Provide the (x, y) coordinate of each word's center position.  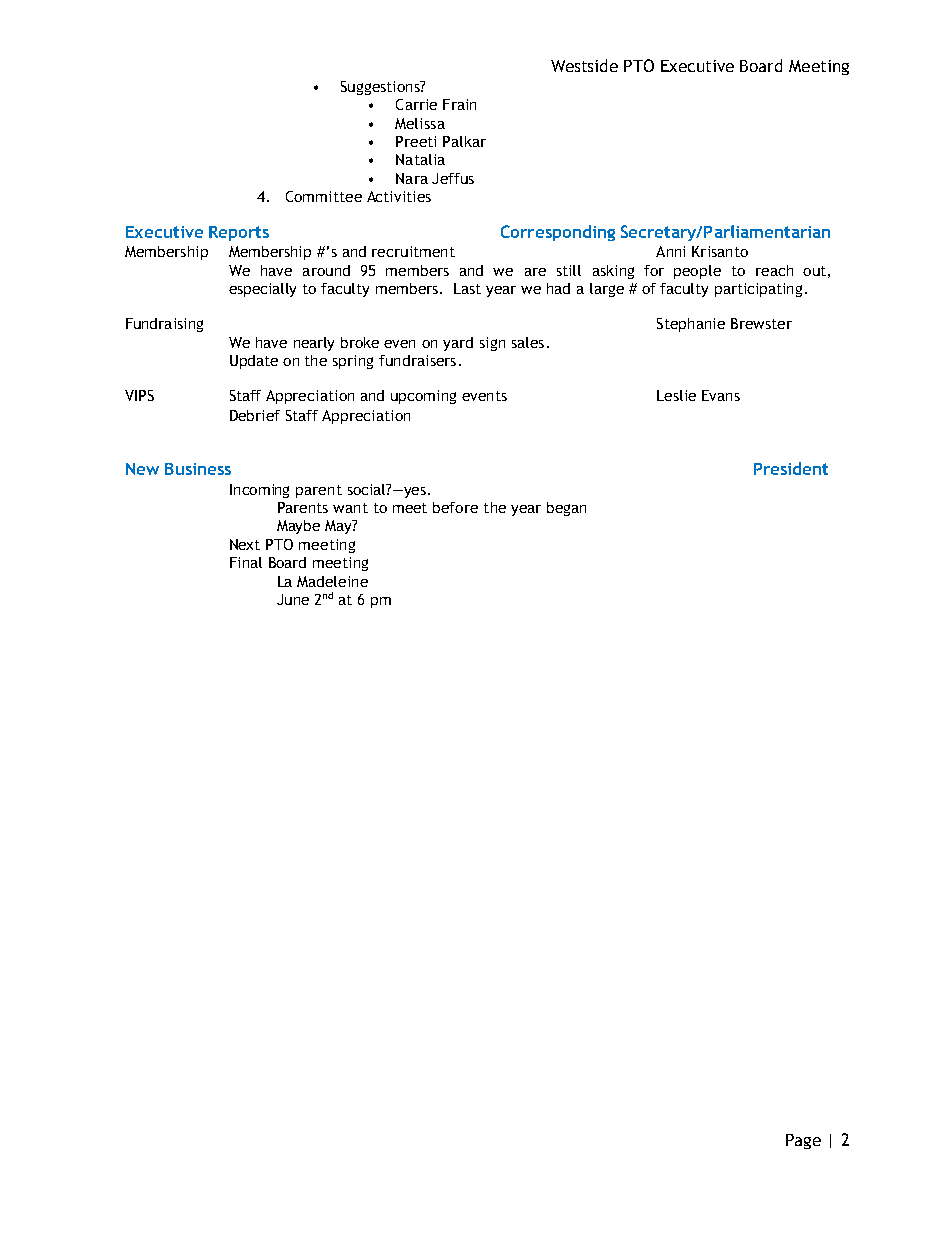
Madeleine (332, 581)
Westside (584, 65)
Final (246, 562)
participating (758, 290)
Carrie (416, 104)
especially (262, 290)
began (566, 509)
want (350, 508)
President (791, 468)
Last (467, 288)
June (293, 599)
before (455, 507)
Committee (324, 196)
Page (803, 1141)
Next (245, 544)
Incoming (259, 491)
